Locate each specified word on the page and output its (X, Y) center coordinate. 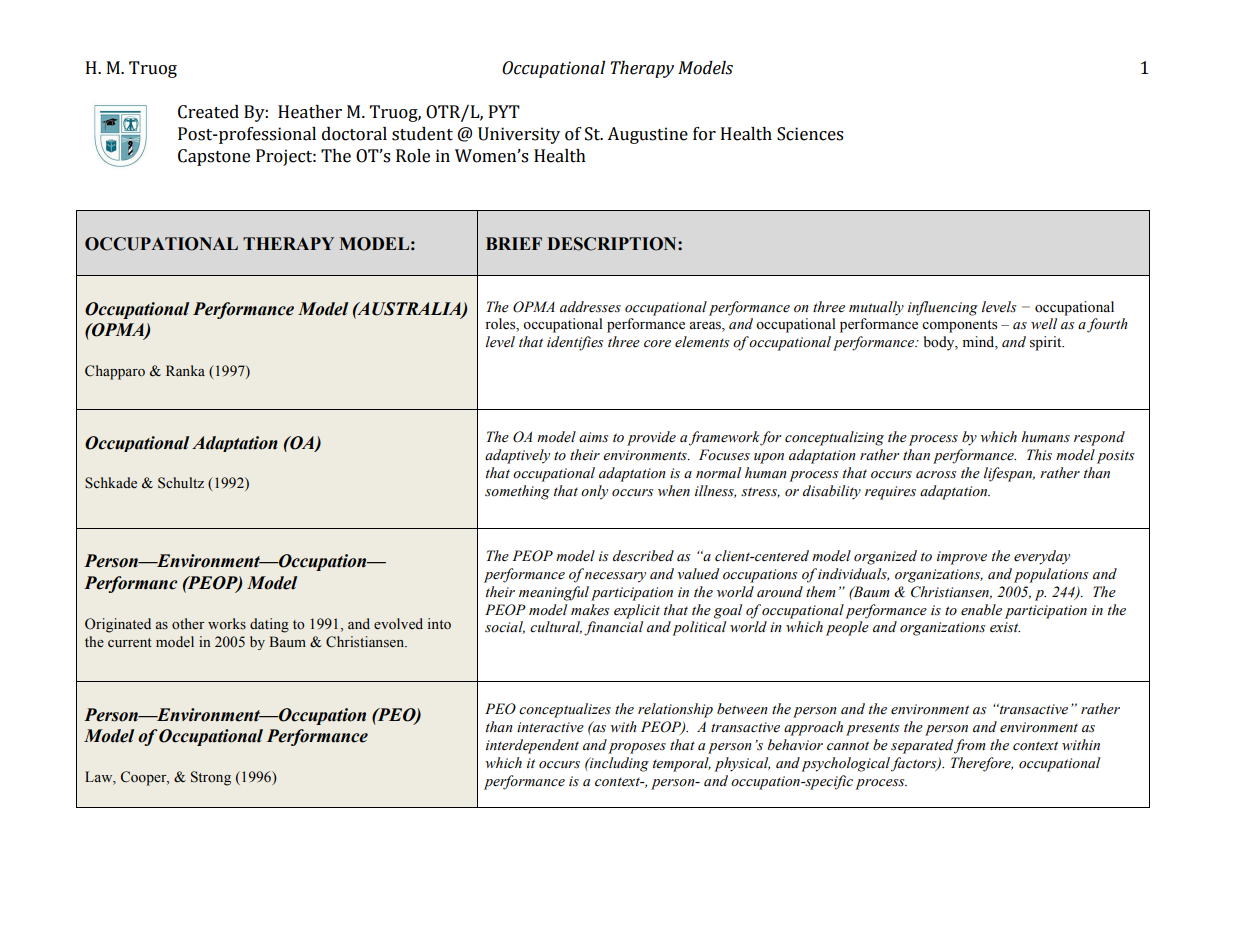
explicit (637, 611)
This (1039, 455)
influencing (943, 308)
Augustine (647, 135)
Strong (211, 778)
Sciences (810, 134)
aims (594, 437)
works (227, 623)
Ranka (185, 370)
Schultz (181, 483)
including (618, 764)
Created (208, 112)
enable (981, 610)
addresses (590, 307)
